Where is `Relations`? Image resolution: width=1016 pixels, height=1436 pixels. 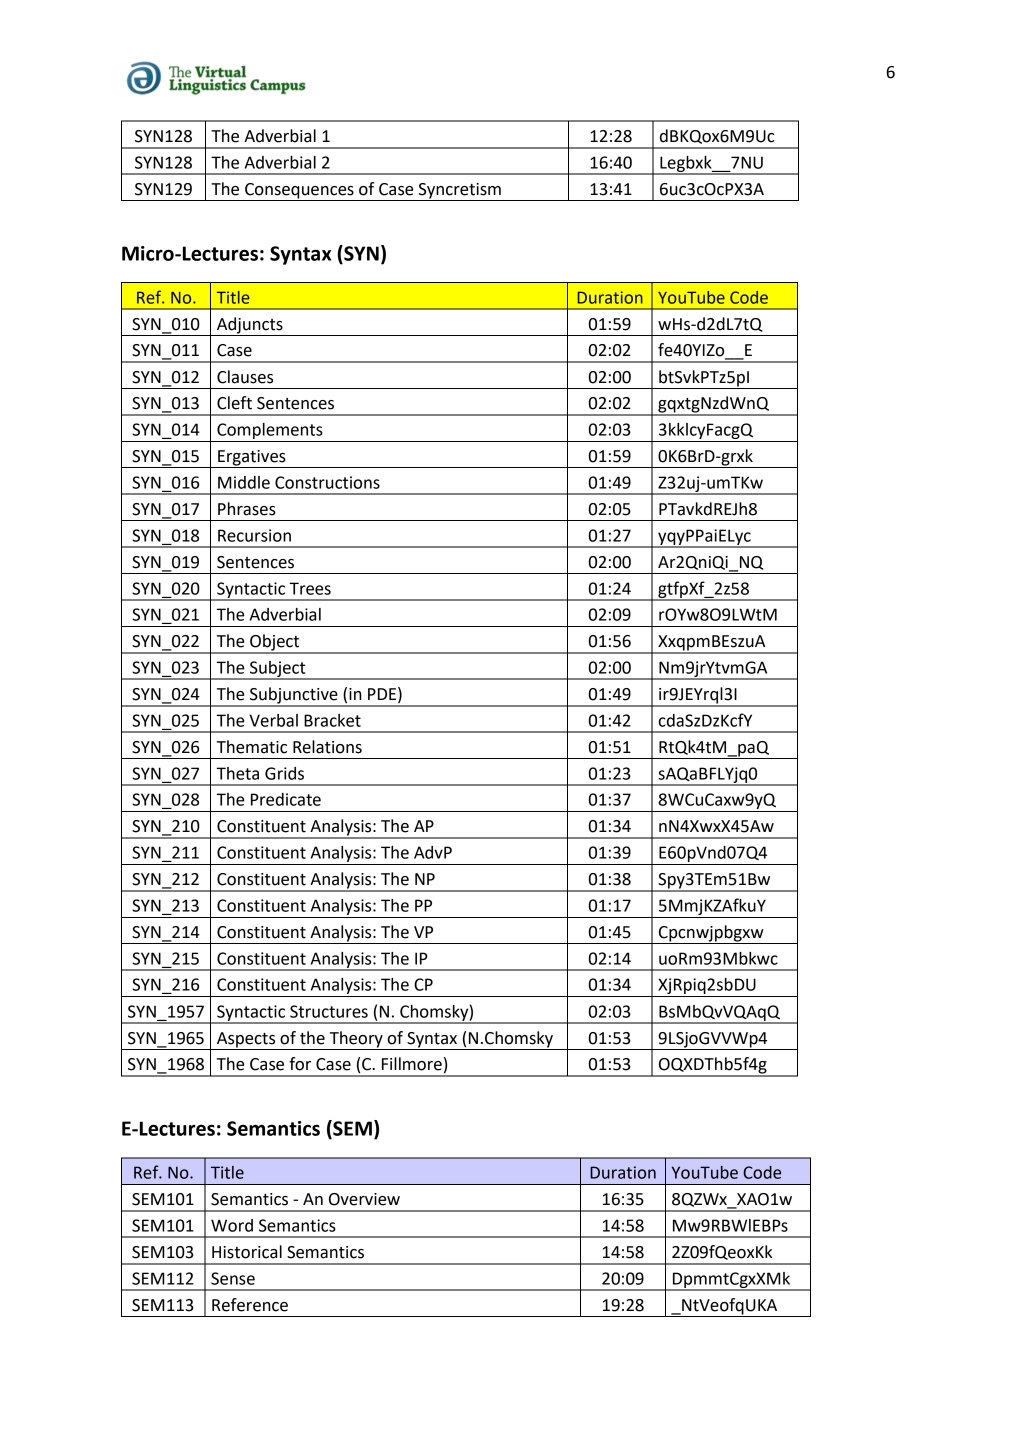 Relations is located at coordinates (327, 747).
